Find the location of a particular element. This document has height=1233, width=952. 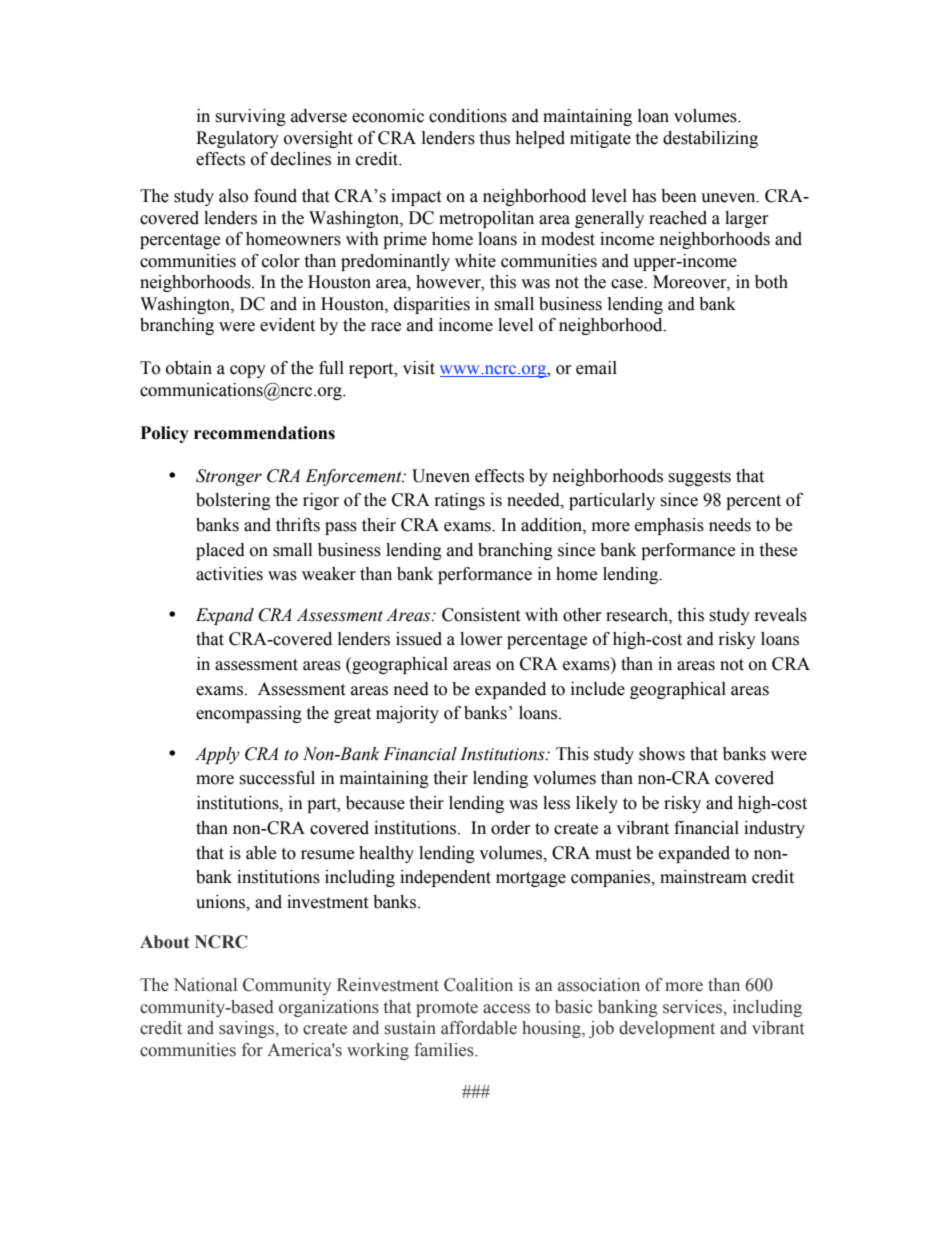

savings is located at coordinates (248, 1029).
